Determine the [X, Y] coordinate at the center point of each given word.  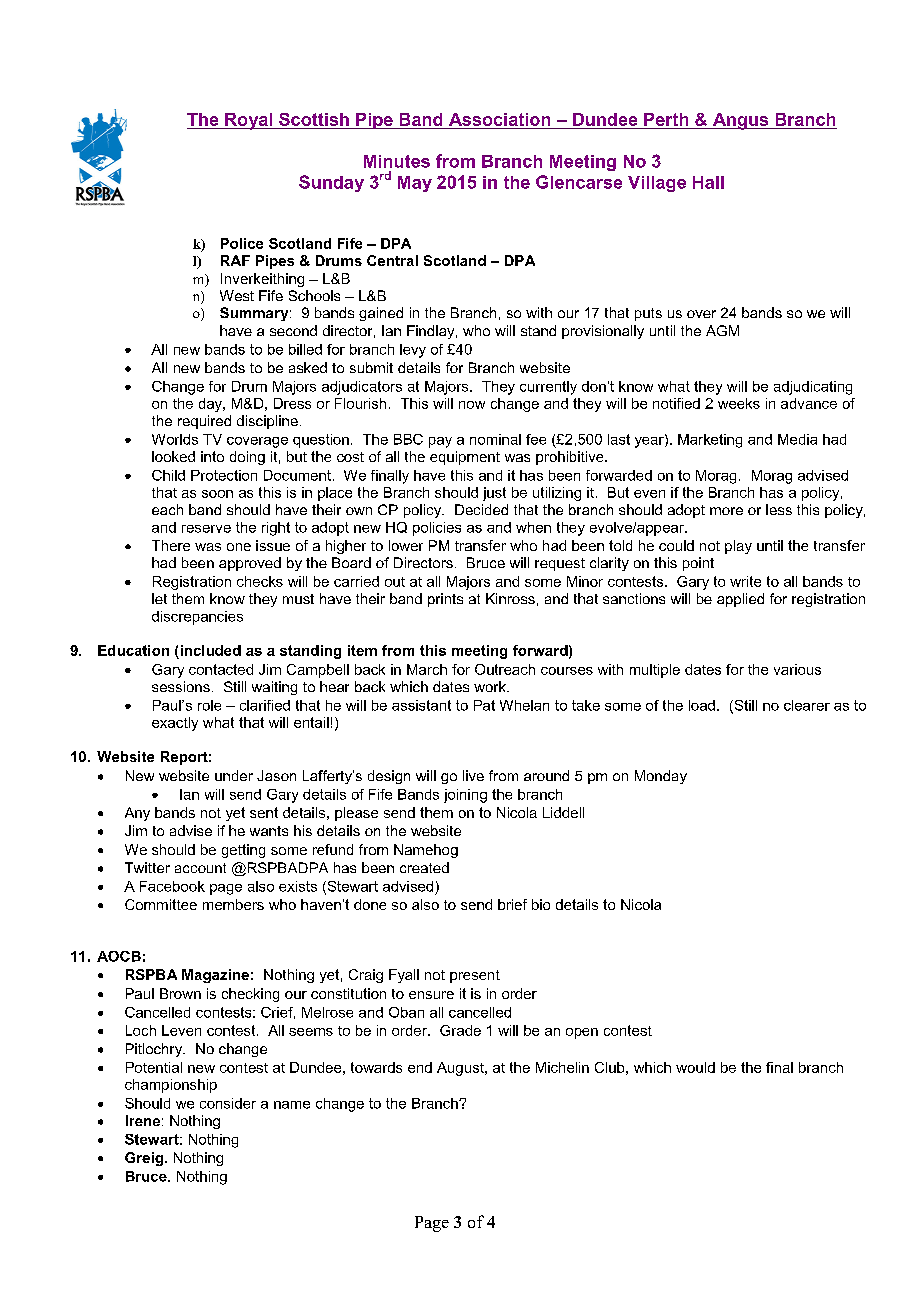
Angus [741, 121]
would [695, 1067]
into [212, 456]
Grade [460, 1030]
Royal [249, 121]
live [473, 775]
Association [499, 119]
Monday [661, 777]
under [234, 775]
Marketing [710, 441]
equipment [465, 458]
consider [228, 1103]
